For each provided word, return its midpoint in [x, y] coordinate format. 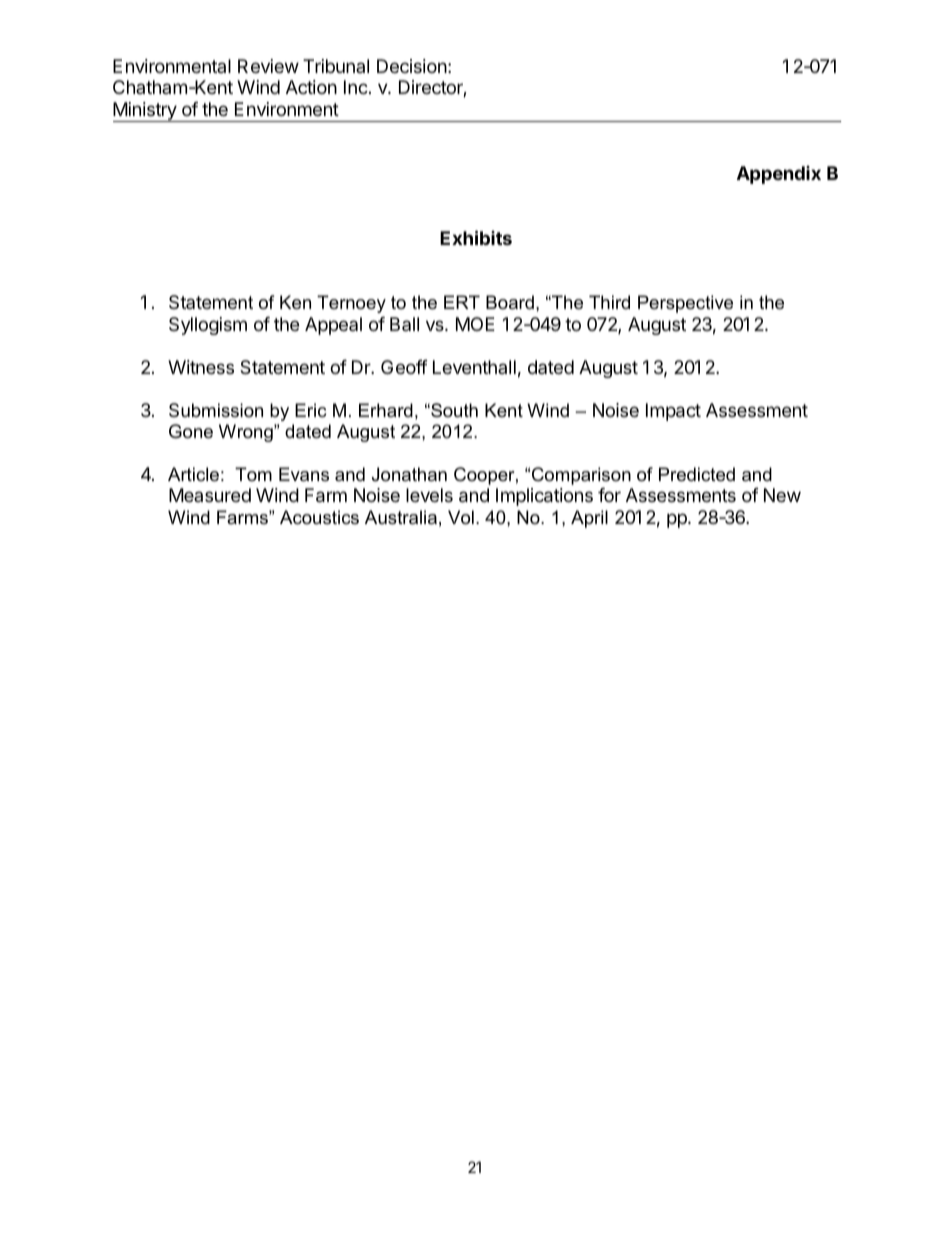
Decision [412, 66]
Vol [461, 517]
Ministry [146, 112]
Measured [210, 495]
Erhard [386, 410]
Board [510, 302]
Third [609, 302]
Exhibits [476, 237]
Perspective [685, 304]
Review [268, 66]
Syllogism [208, 326]
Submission [216, 410]
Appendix [779, 175]
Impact [673, 412]
